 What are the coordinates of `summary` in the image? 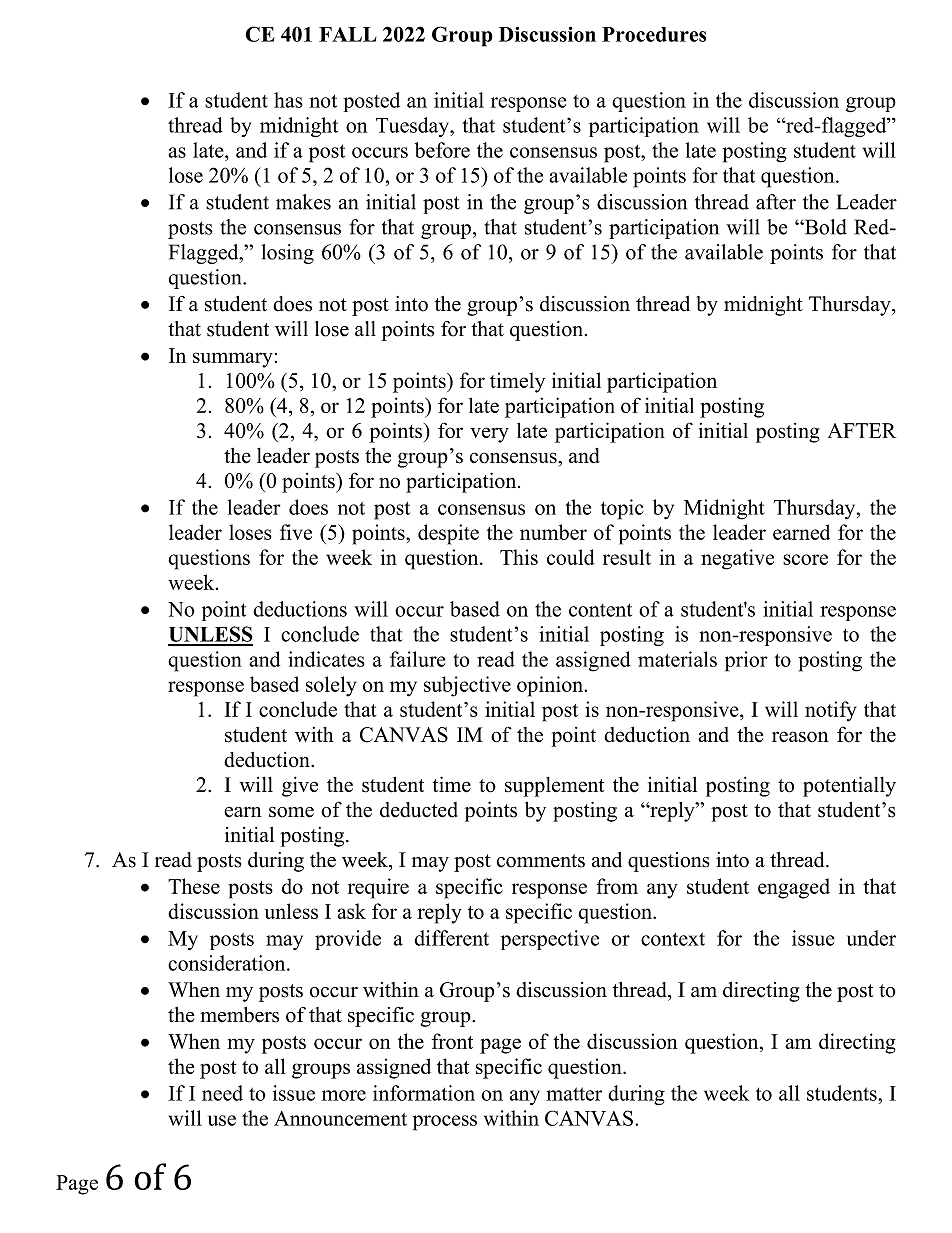 It's located at (233, 360).
